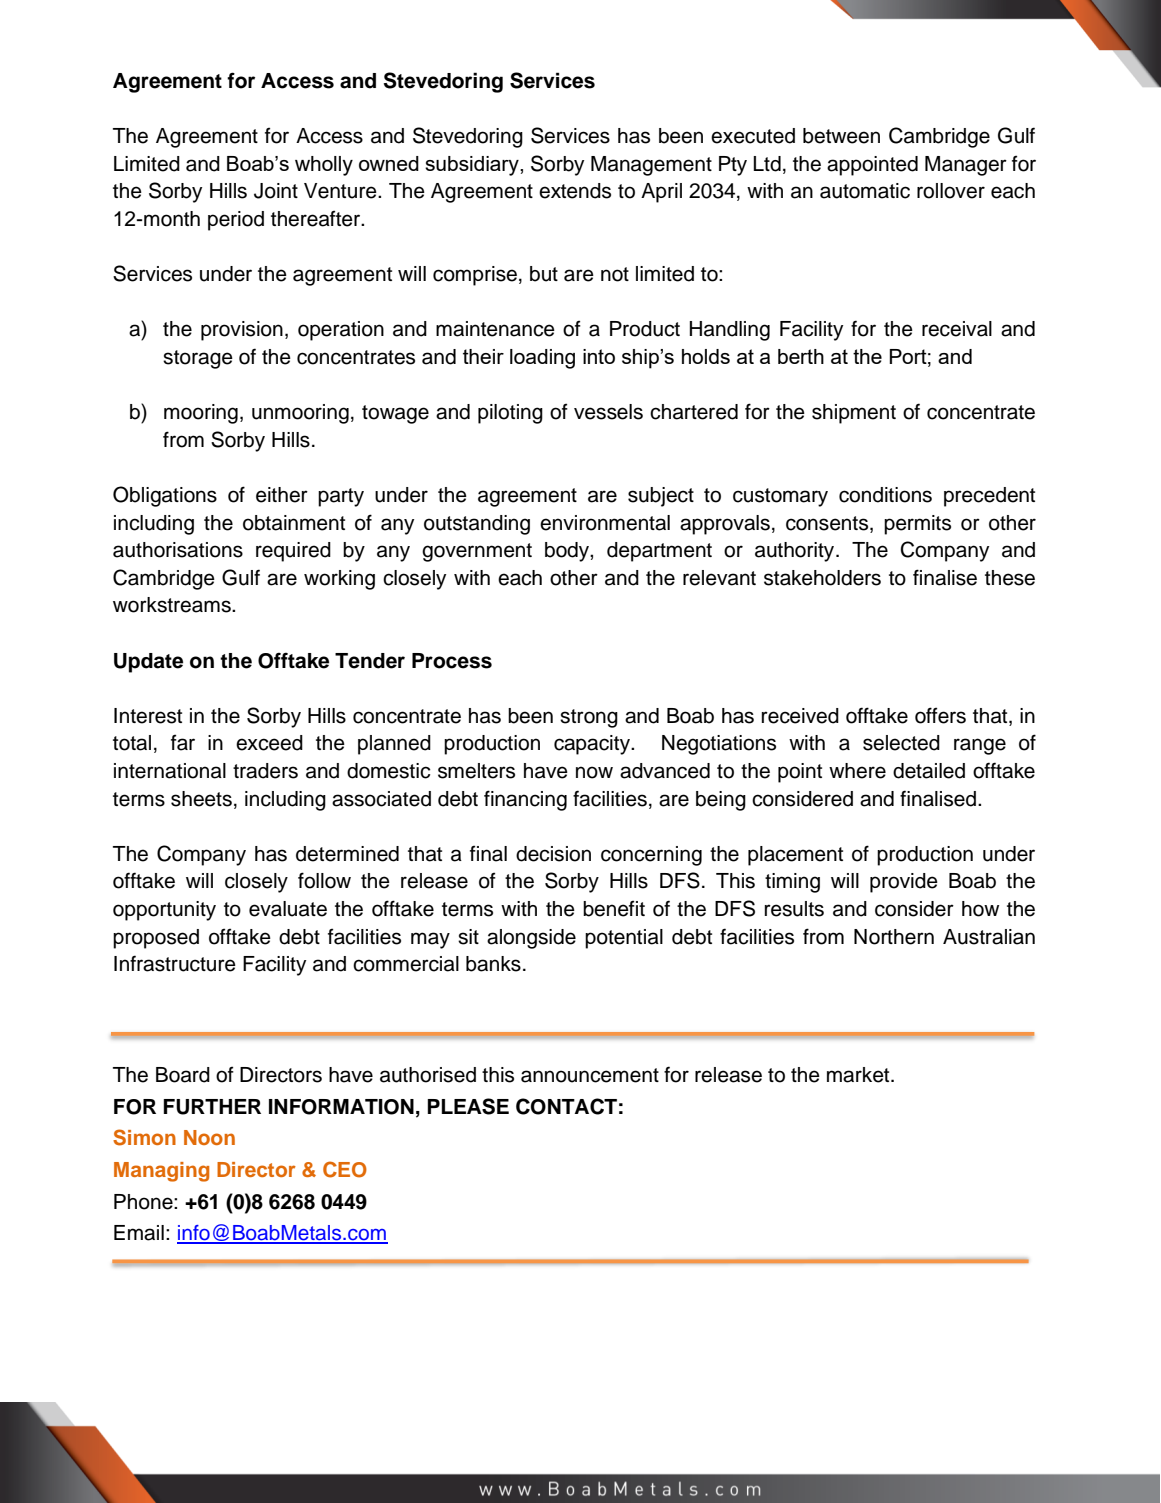 Image resolution: width=1161 pixels, height=1503 pixels. Describe the element at coordinates (865, 191) in the screenshot. I see `automatic` at that location.
